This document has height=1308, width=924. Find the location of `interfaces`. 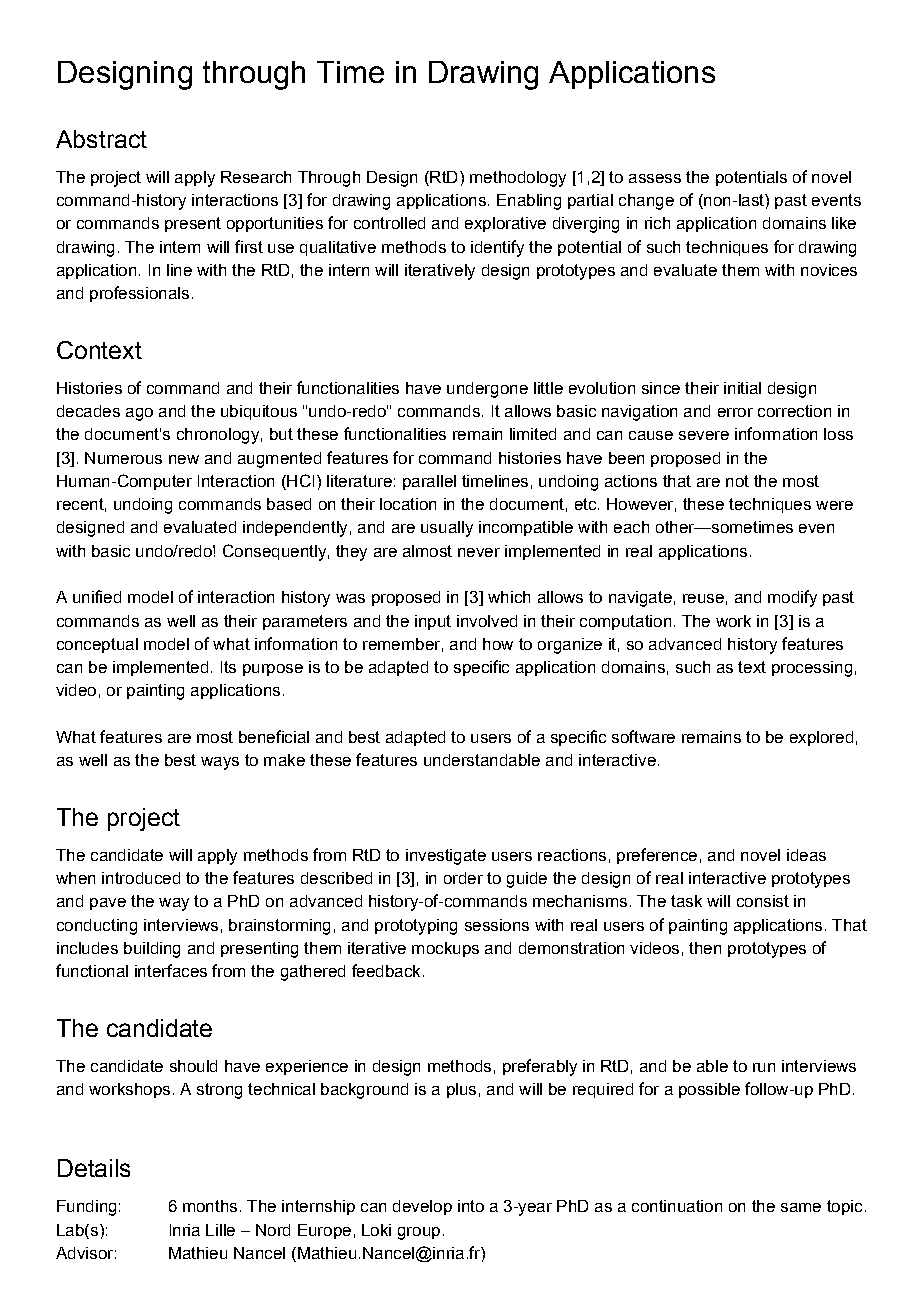

interfaces is located at coordinates (171, 970).
